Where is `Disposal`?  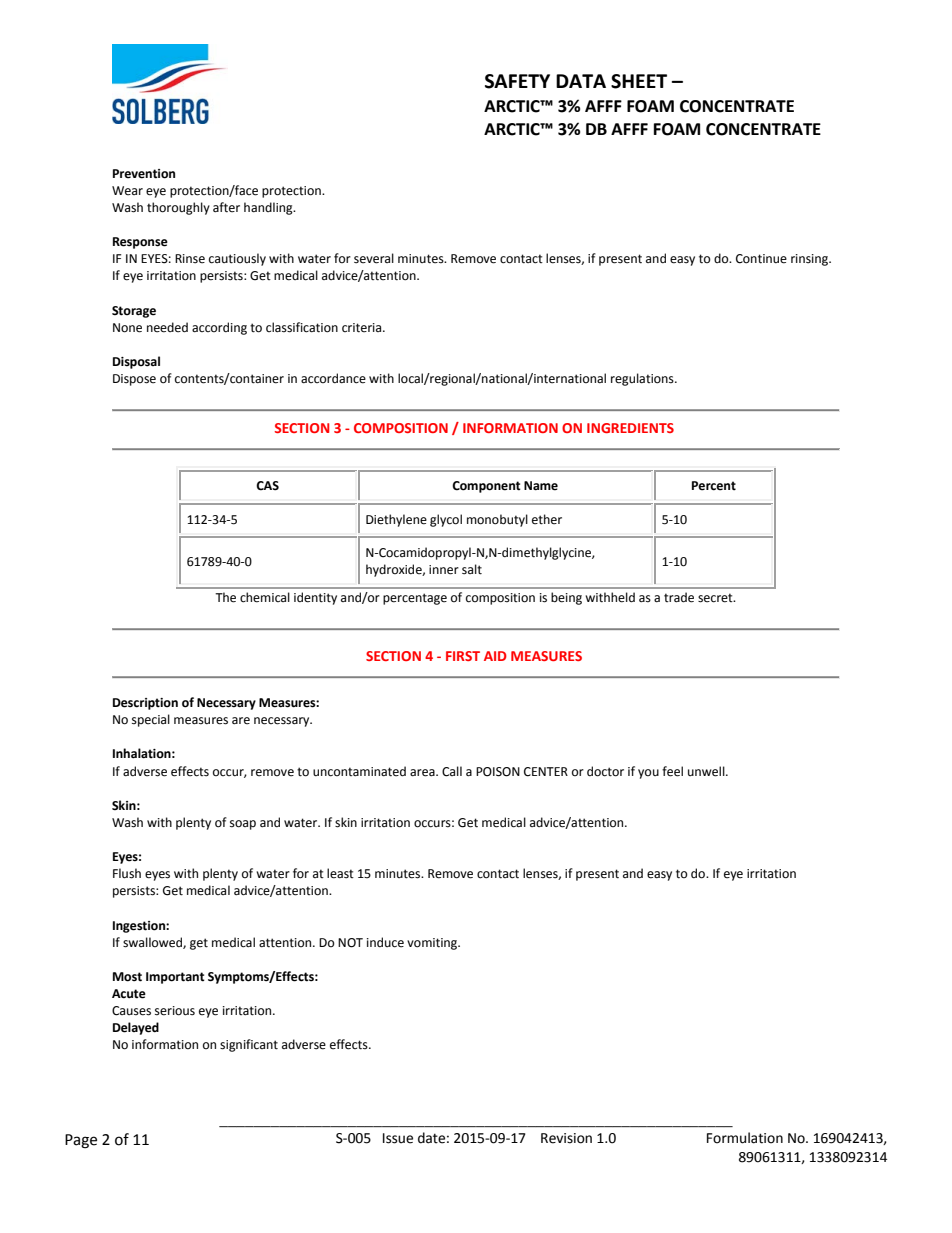 Disposal is located at coordinates (136, 362).
